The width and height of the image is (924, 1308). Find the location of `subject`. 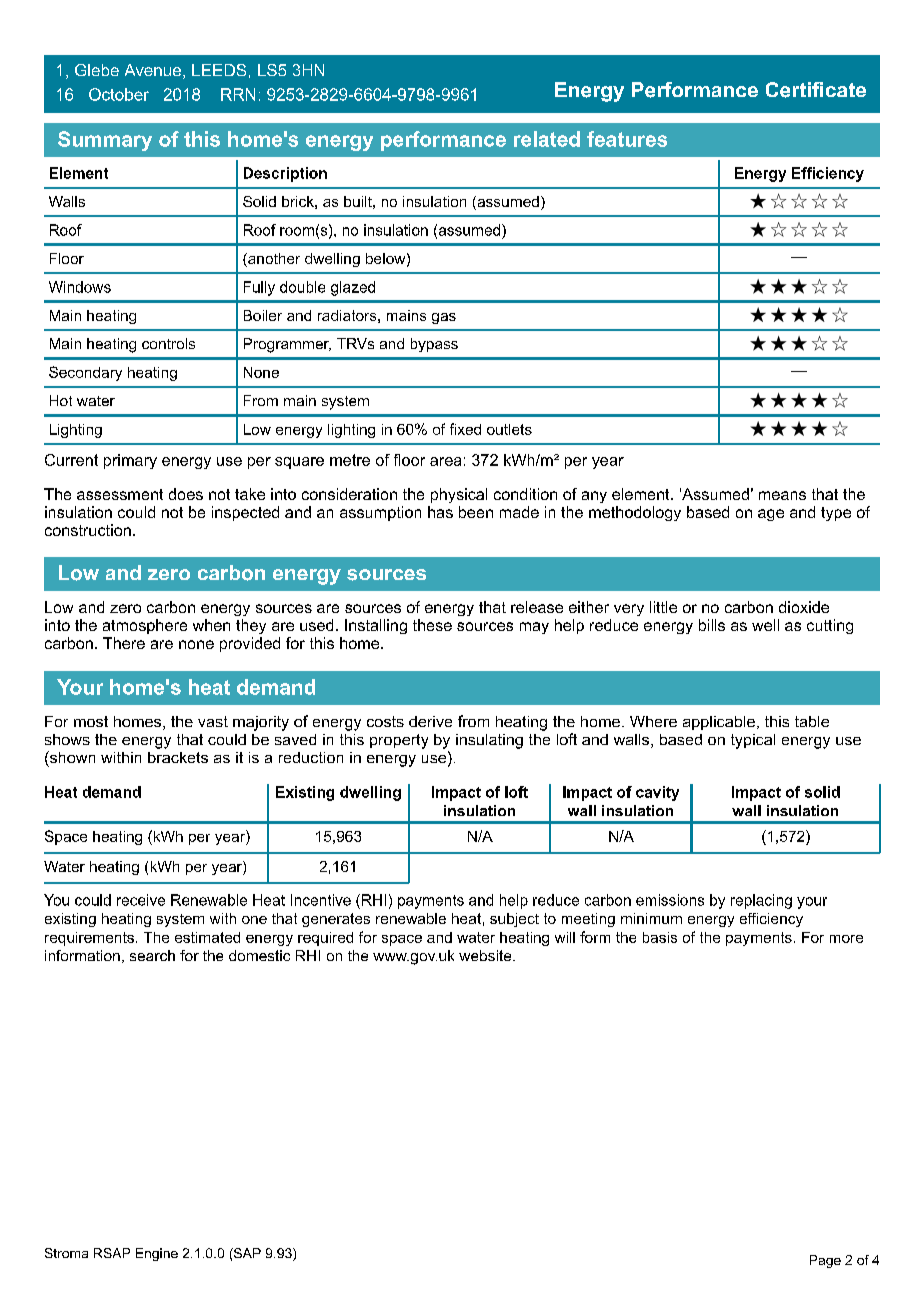

subject is located at coordinates (514, 920).
